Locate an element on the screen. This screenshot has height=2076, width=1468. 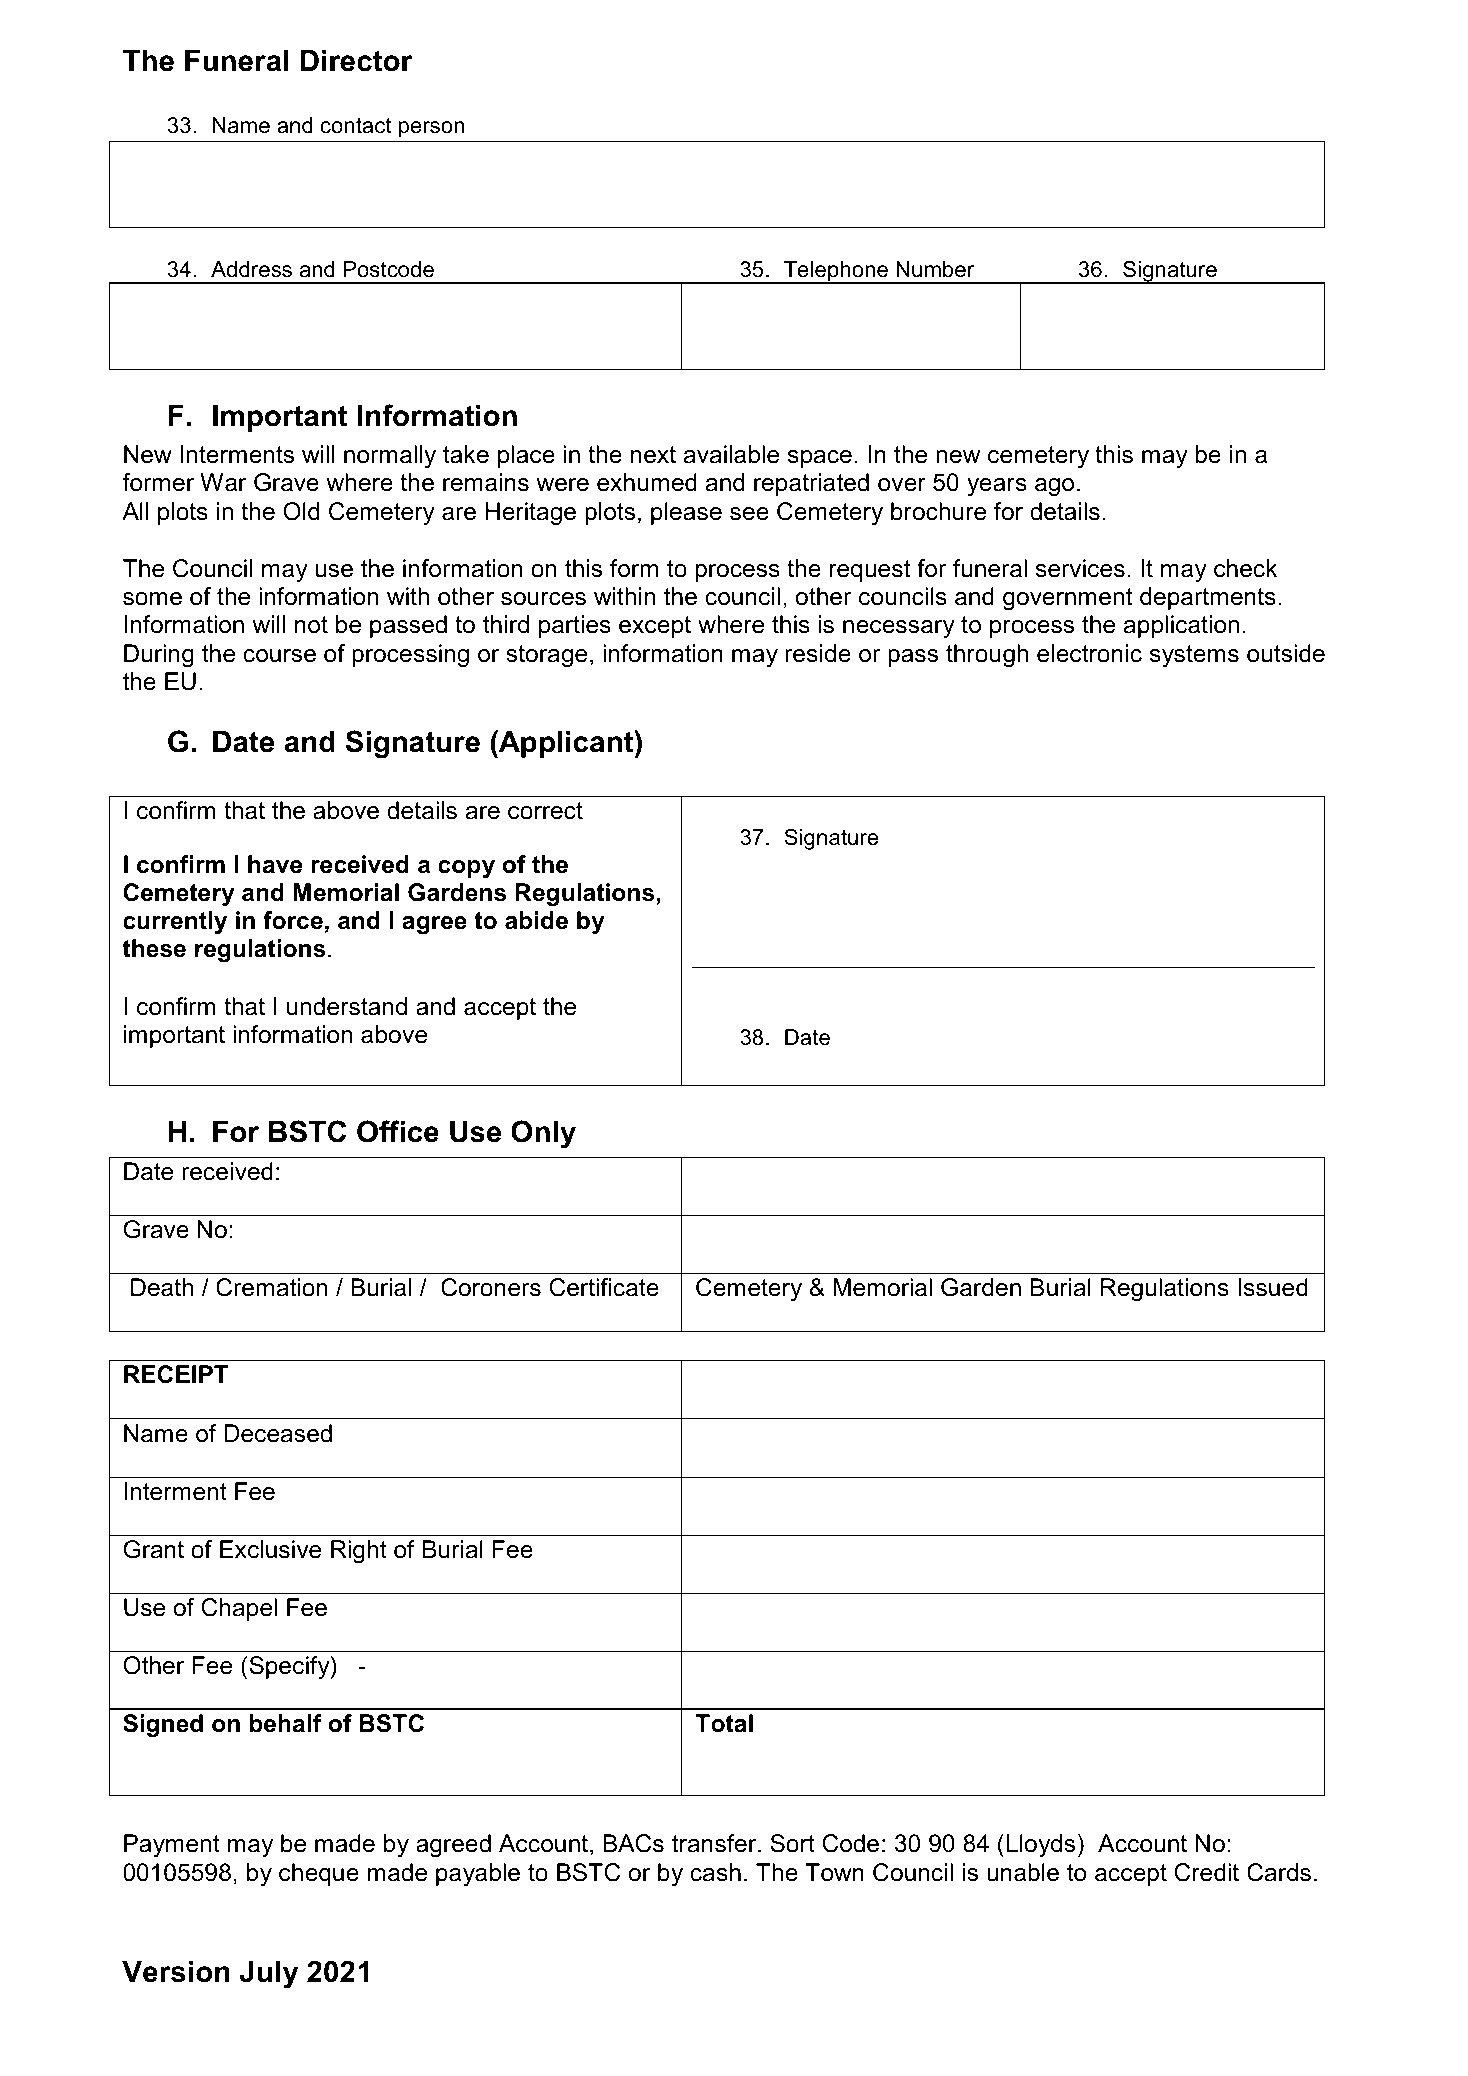
Issued is located at coordinates (1273, 1287).
